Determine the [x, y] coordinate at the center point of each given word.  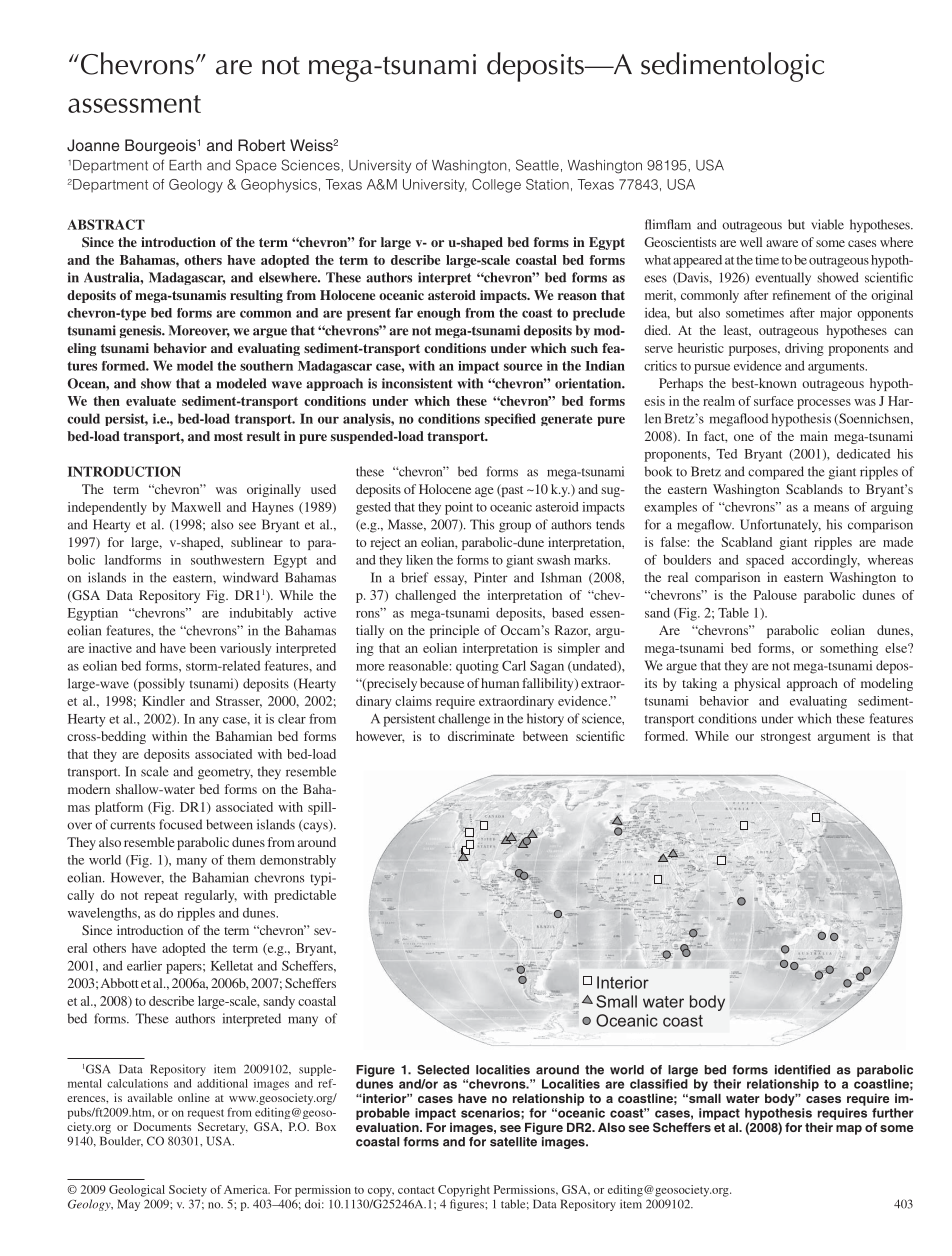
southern [266, 366]
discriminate [481, 736]
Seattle [537, 165]
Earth [185, 165]
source [523, 367]
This [482, 524]
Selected [443, 1070]
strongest [786, 738]
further [893, 1113]
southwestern [227, 560]
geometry [225, 774]
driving [804, 349]
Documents [162, 1126]
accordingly [826, 561]
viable [827, 224]
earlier [144, 966]
